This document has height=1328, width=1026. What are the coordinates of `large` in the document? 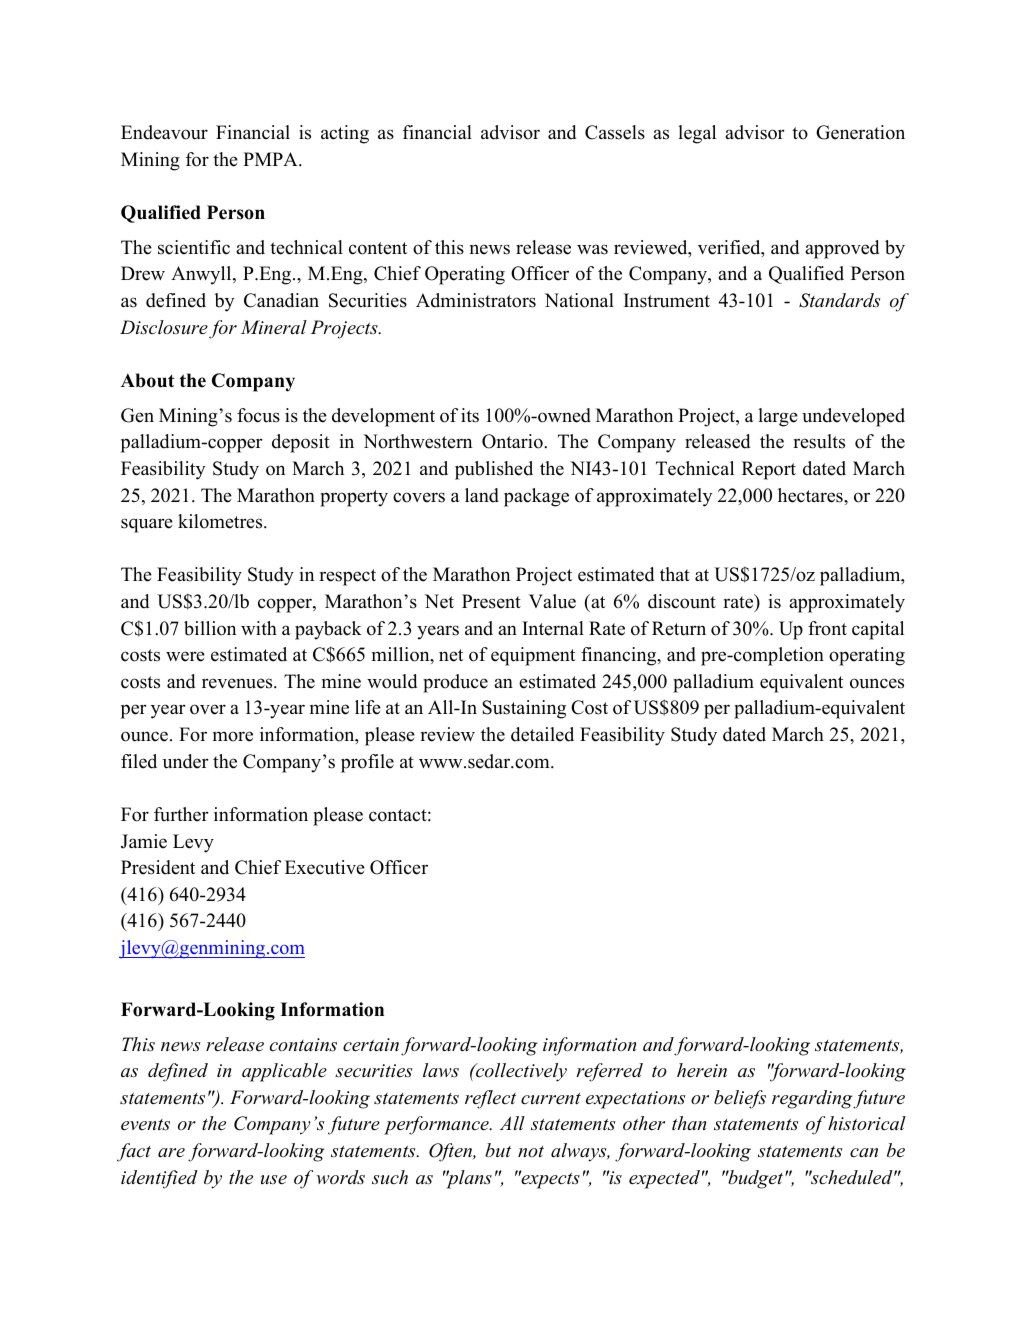 It's located at (778, 417).
